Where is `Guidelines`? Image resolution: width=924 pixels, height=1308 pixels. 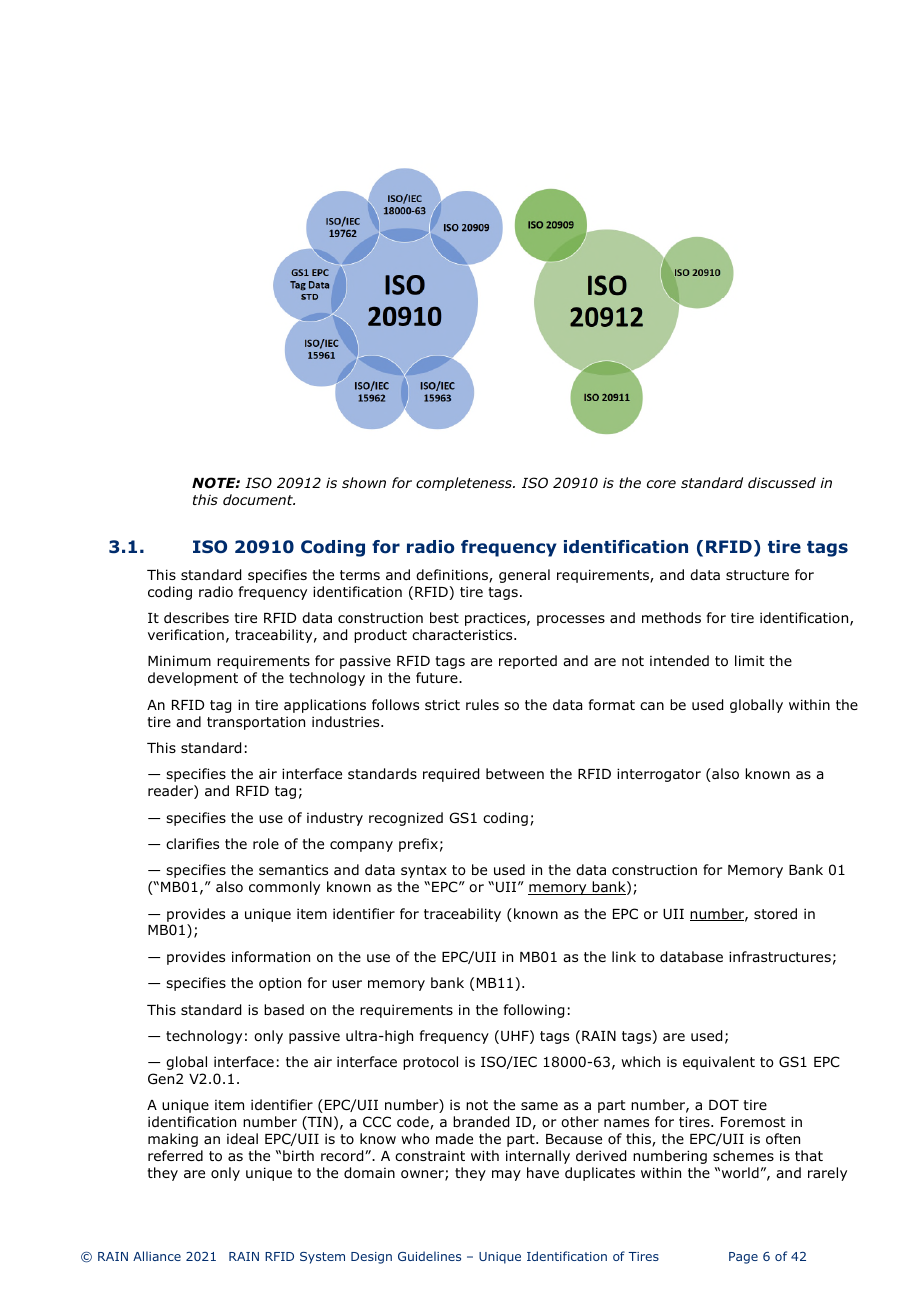 Guidelines is located at coordinates (429, 1256).
